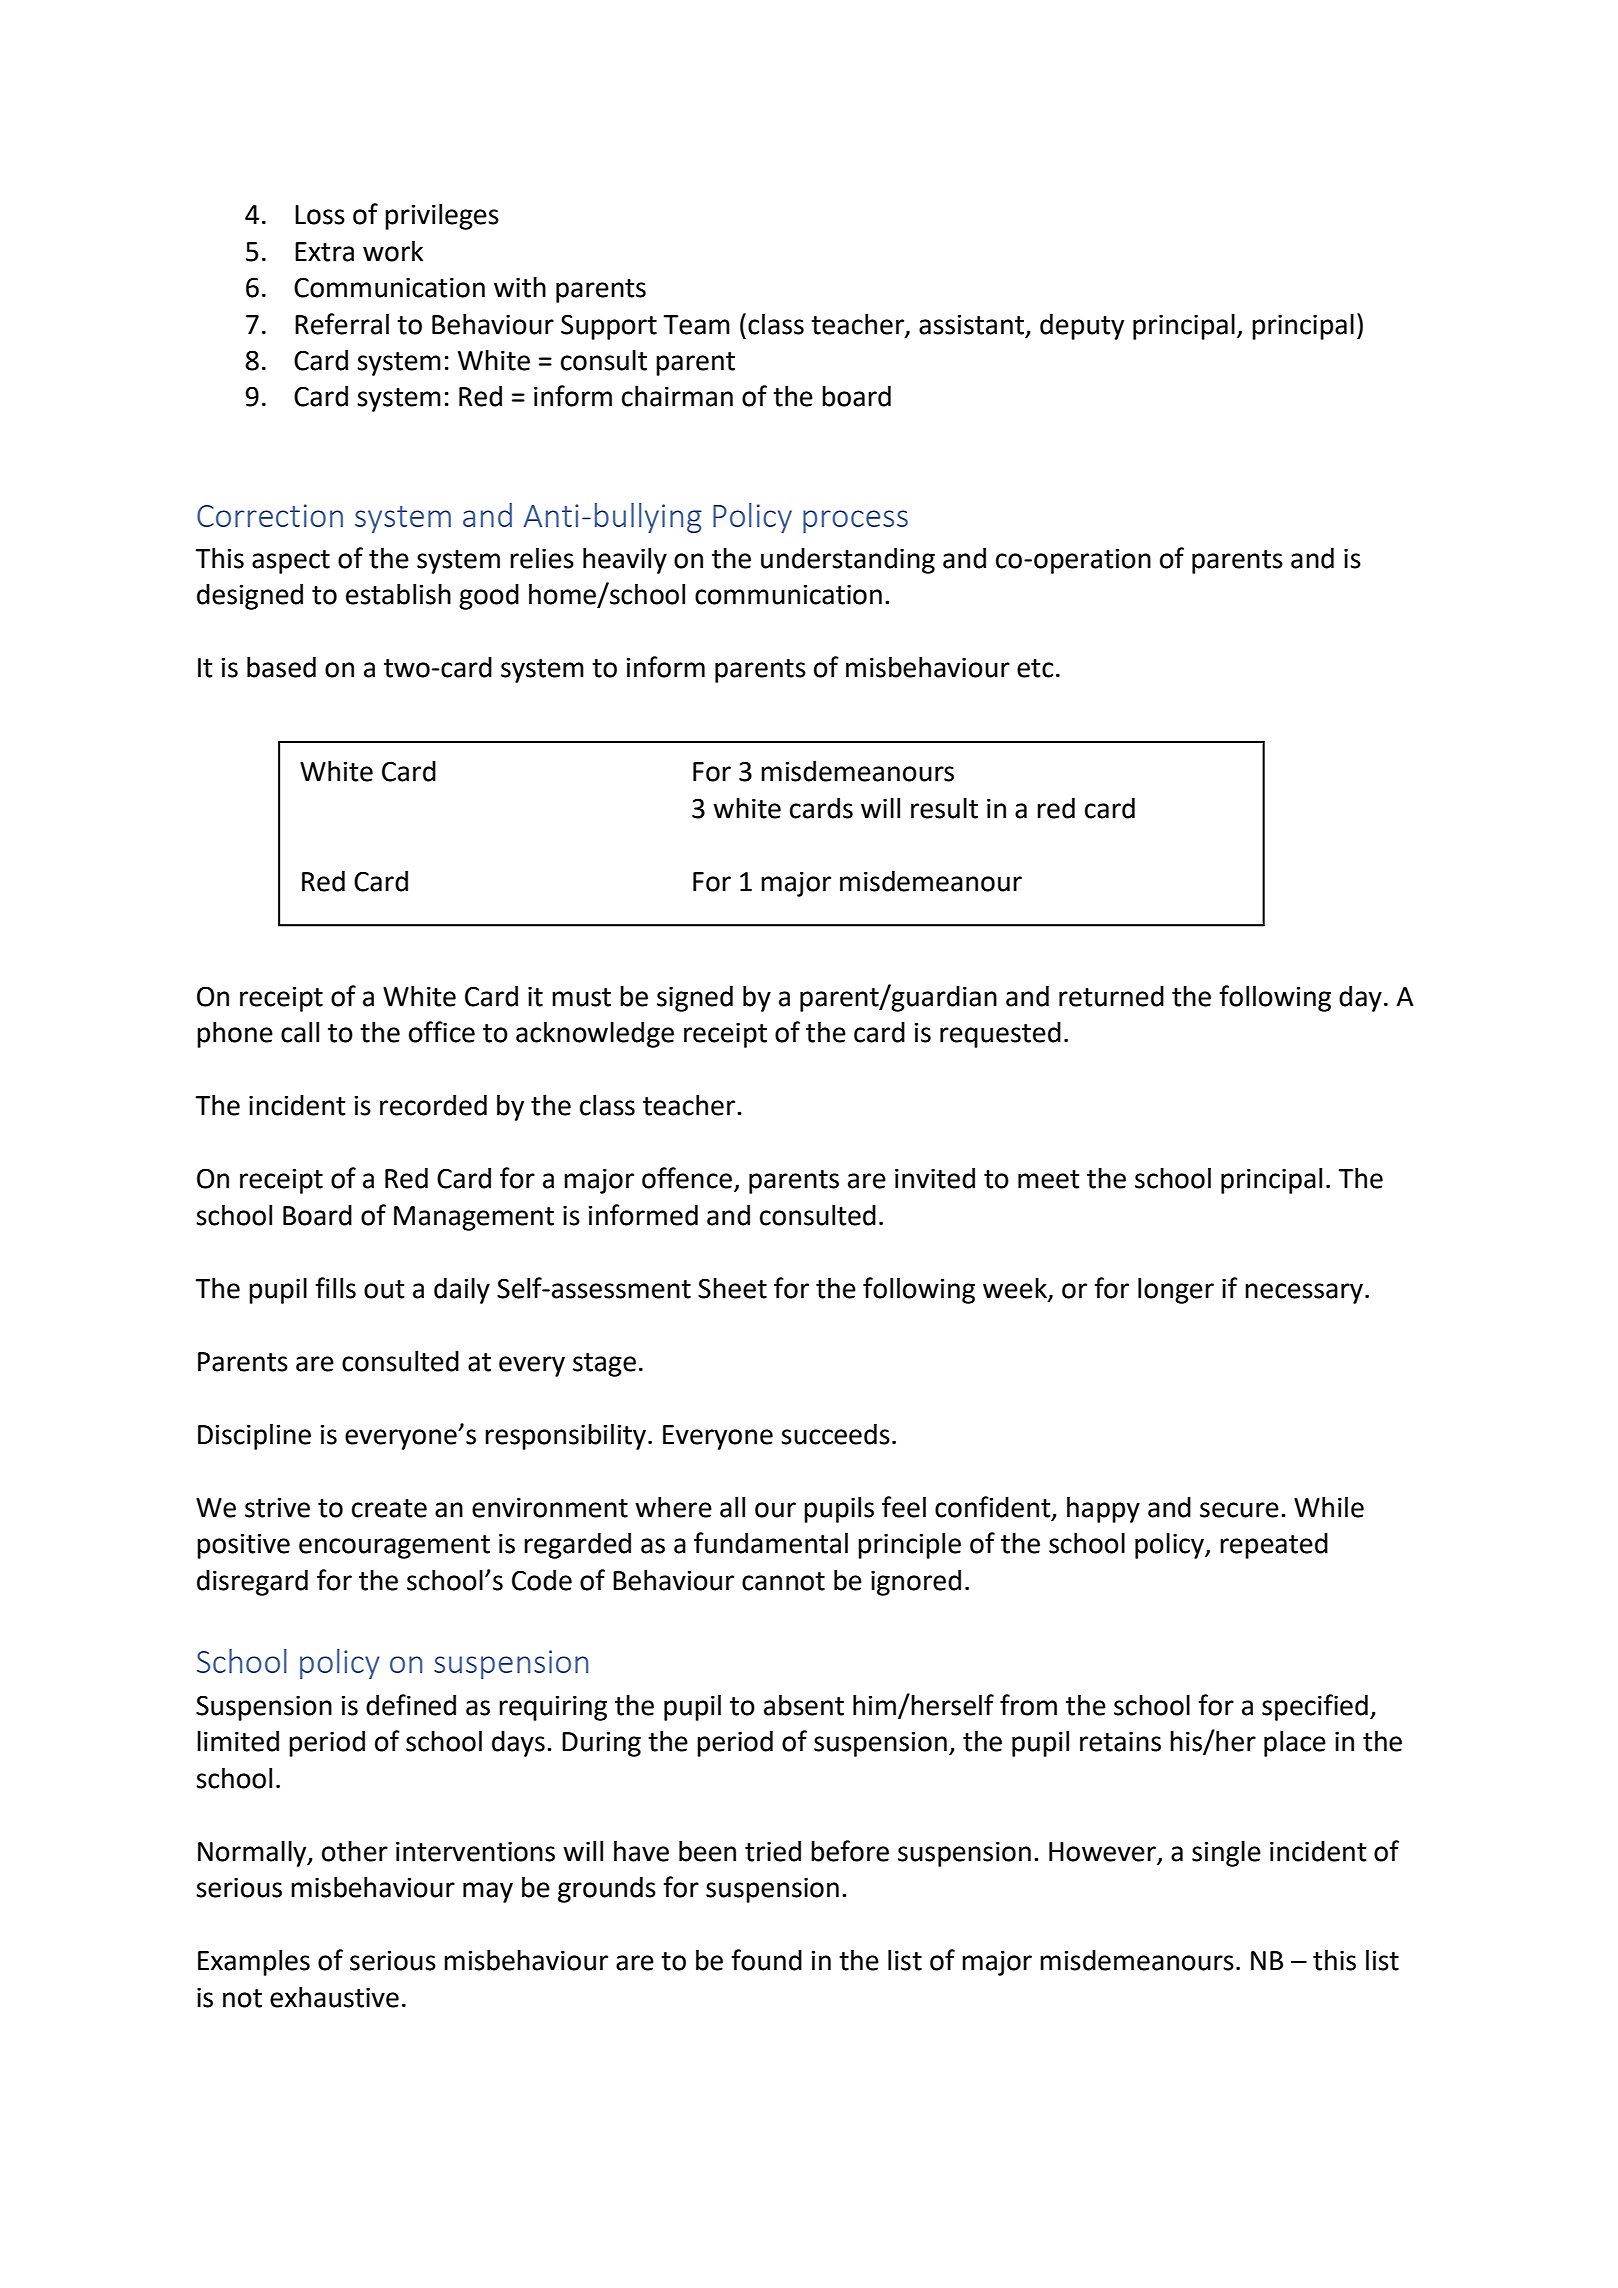 The image size is (1618, 2288). I want to click on found, so click(766, 1960).
